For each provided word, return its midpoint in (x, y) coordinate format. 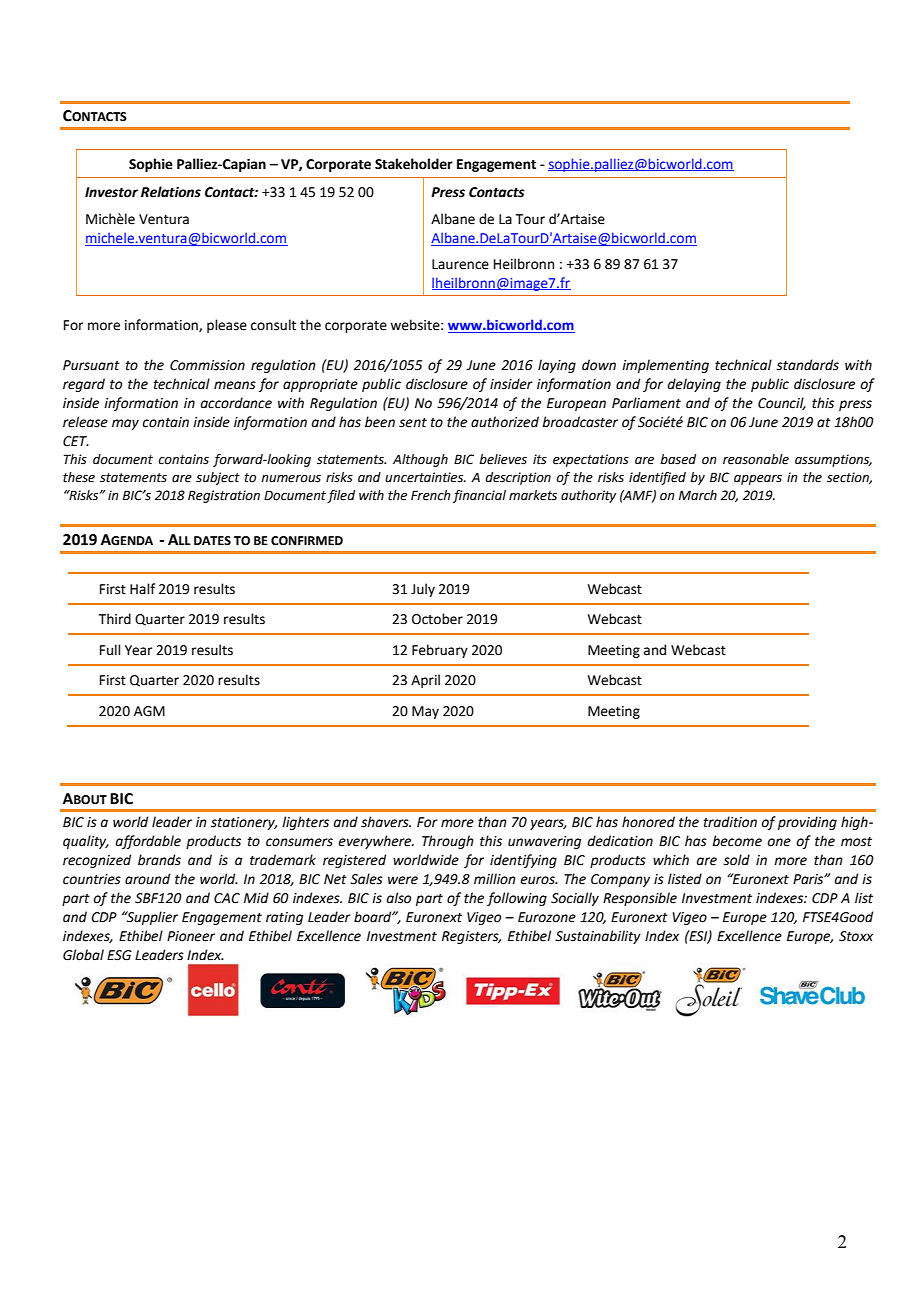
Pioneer (191, 936)
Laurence (460, 264)
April (425, 681)
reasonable (756, 459)
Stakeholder (414, 164)
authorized (505, 422)
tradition (730, 822)
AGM (149, 711)
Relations (171, 192)
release (85, 422)
